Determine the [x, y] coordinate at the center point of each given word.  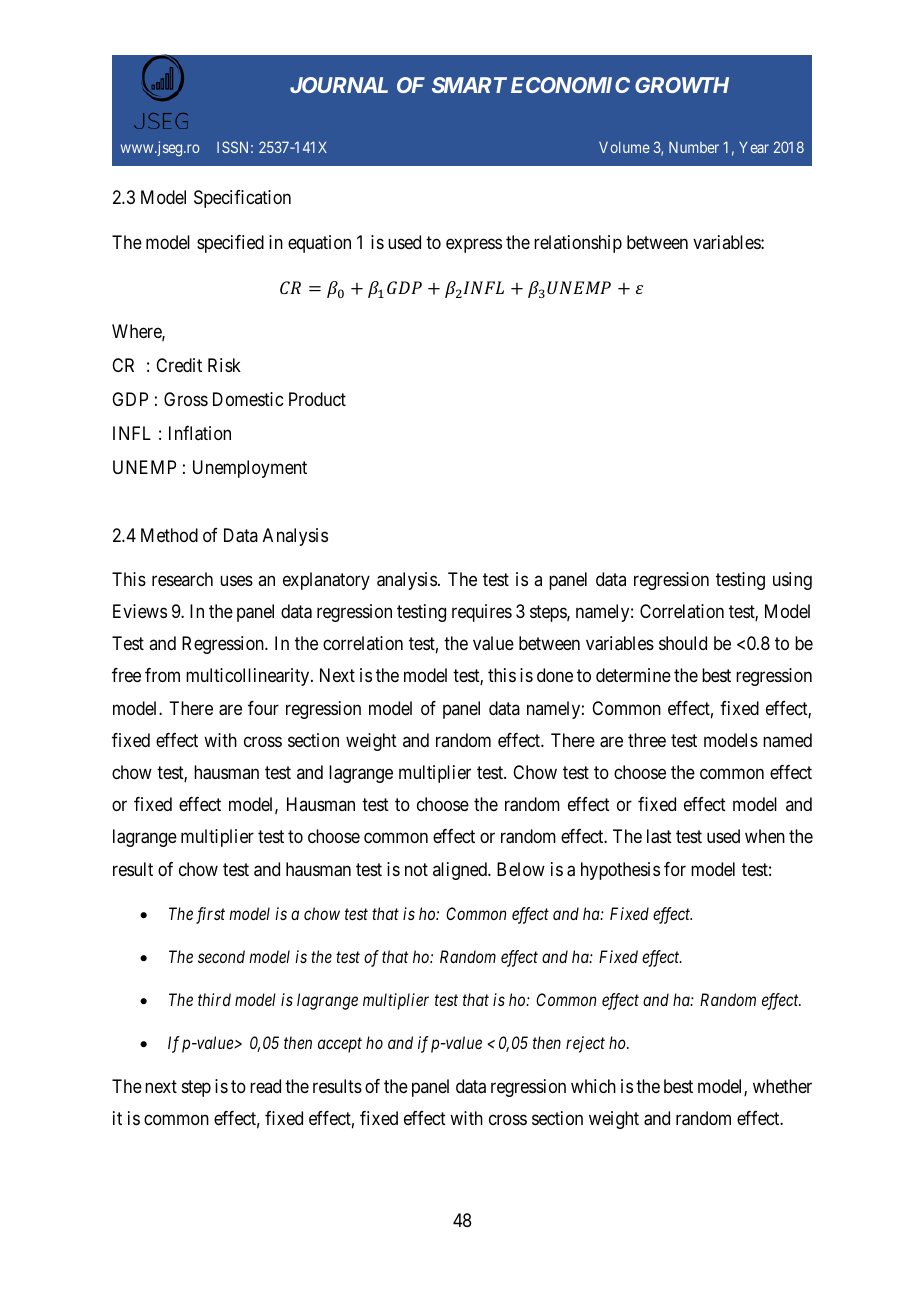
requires [482, 613]
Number [694, 147]
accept [340, 1045]
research [182, 579]
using [792, 581]
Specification [242, 199]
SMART [469, 85]
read [265, 1086]
